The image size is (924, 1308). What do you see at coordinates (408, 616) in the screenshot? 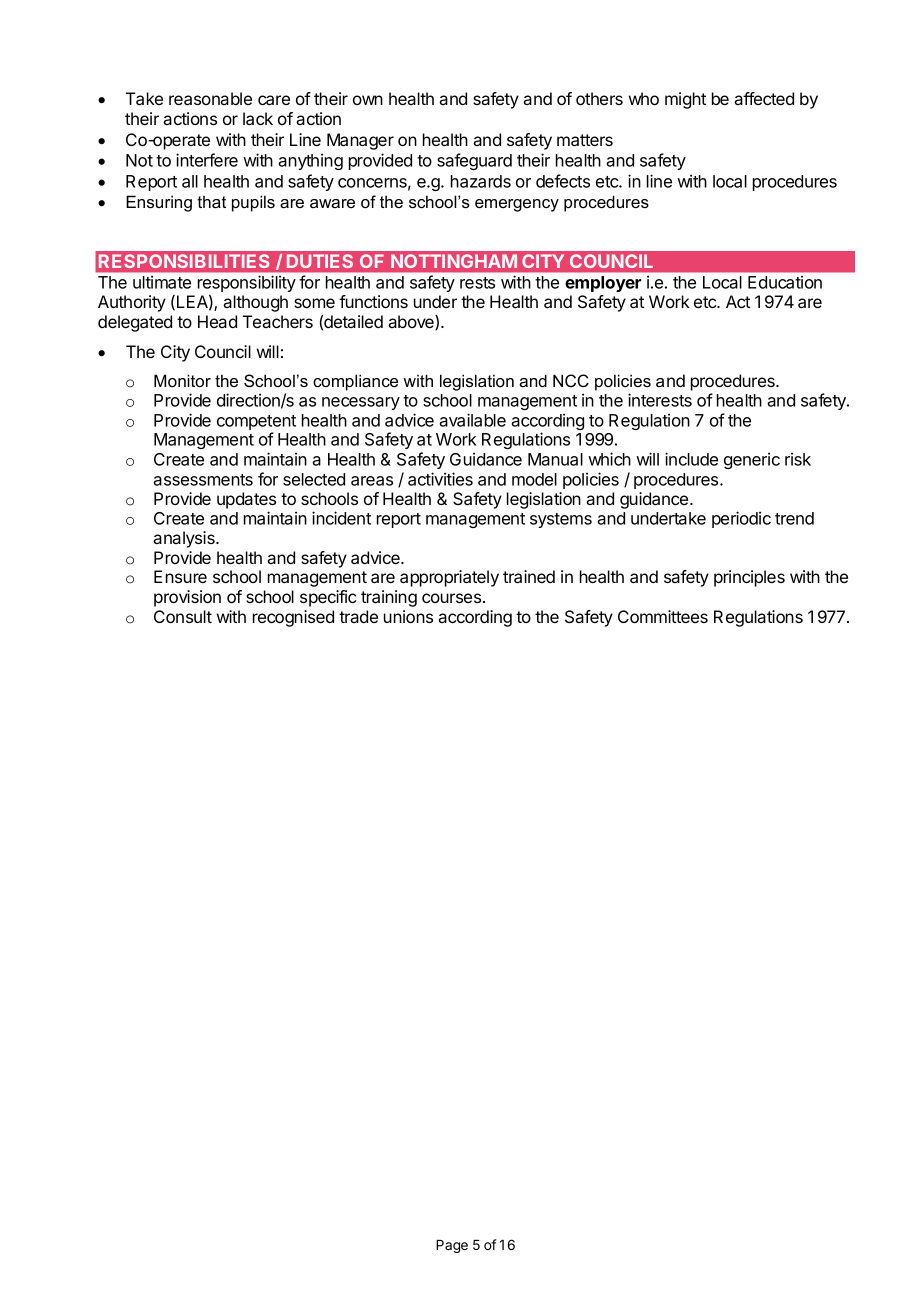
I see `unions` at bounding box center [408, 616].
